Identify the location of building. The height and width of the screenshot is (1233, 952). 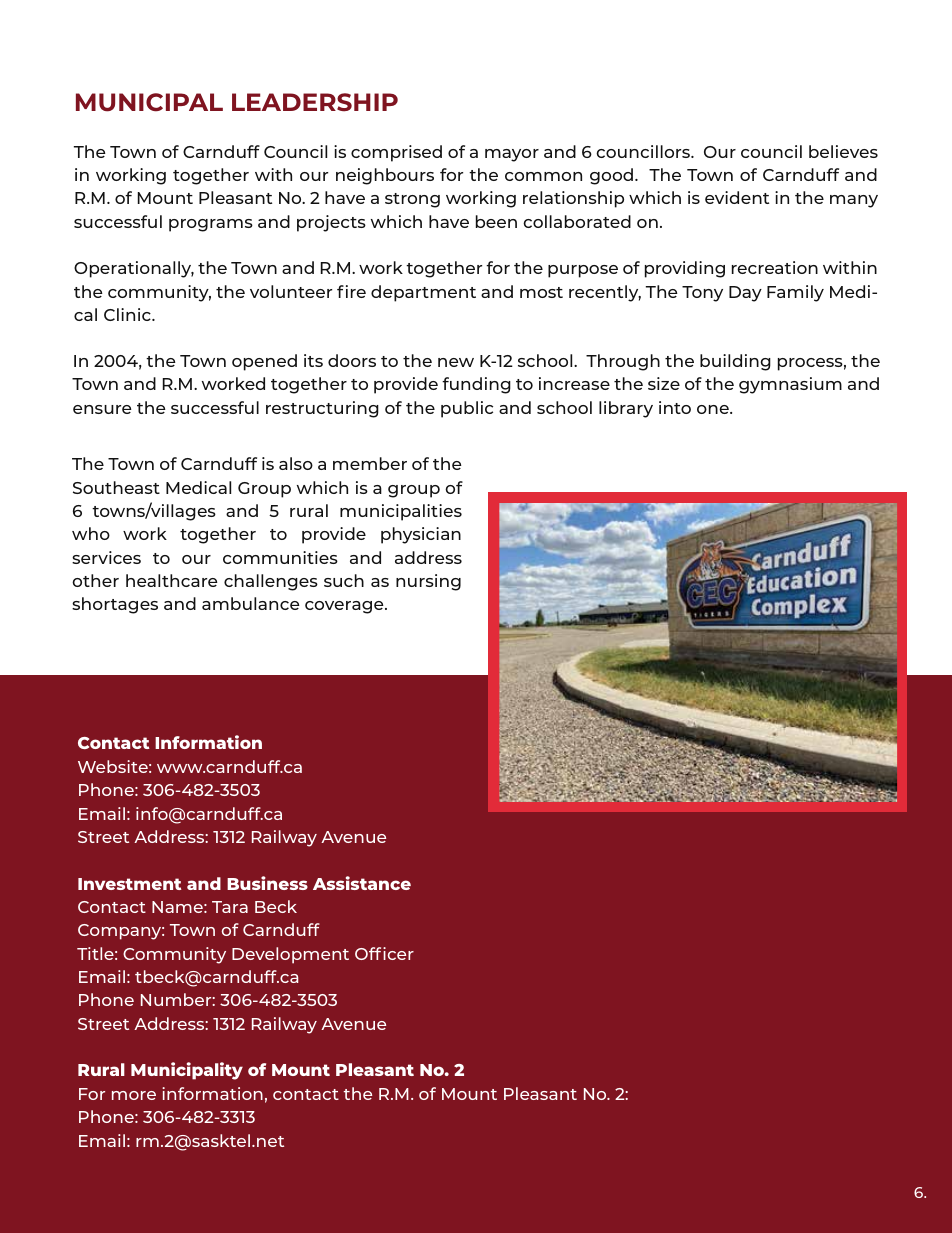
(735, 362).
